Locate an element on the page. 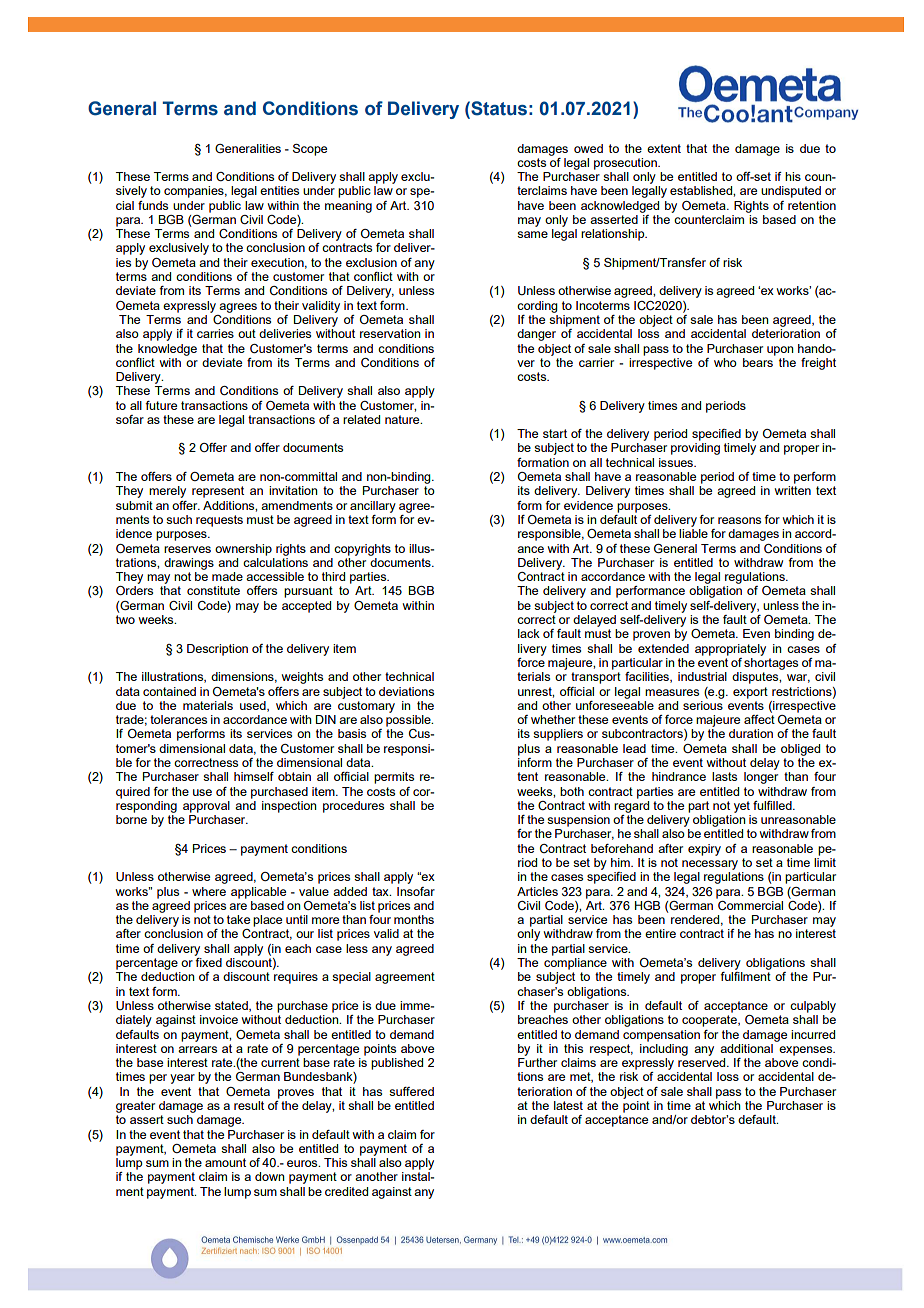 This image has height=1308, width=924. undisputed is located at coordinates (791, 192).
